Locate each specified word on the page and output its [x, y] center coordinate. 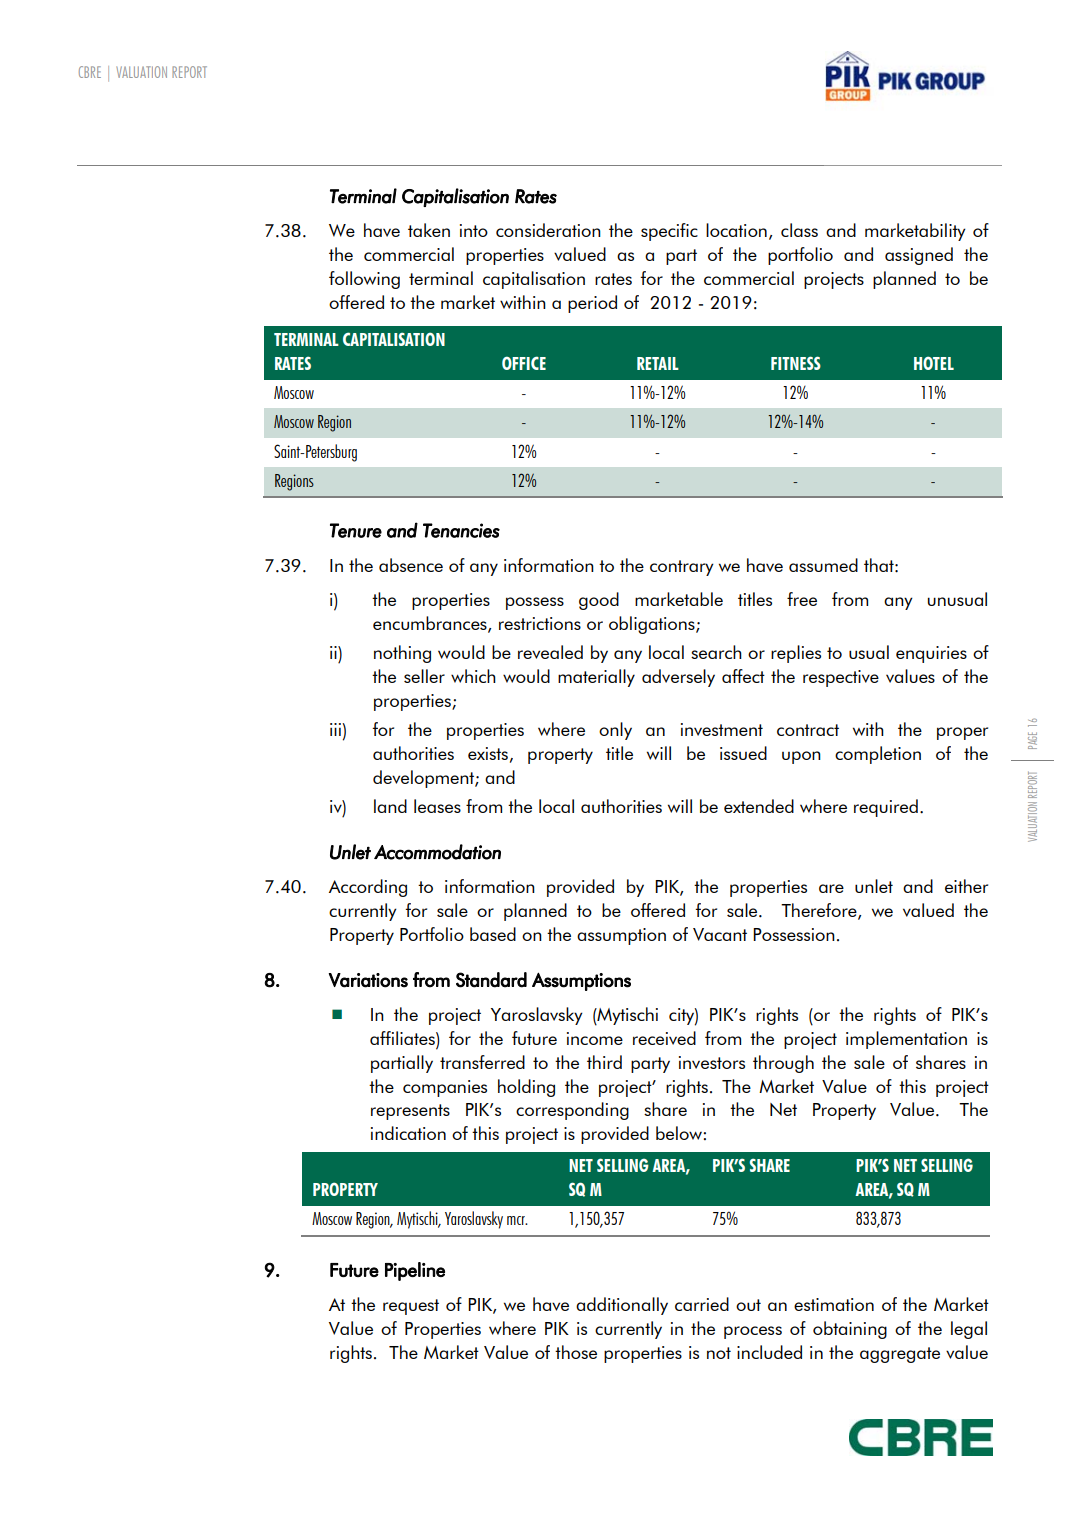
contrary [682, 568]
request [411, 1307]
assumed [823, 565]
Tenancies [461, 530]
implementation [906, 1040]
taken [429, 230]
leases [437, 806]
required [886, 808]
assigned [919, 256]
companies [445, 1088]
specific [669, 232]
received [664, 1038]
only [615, 731]
